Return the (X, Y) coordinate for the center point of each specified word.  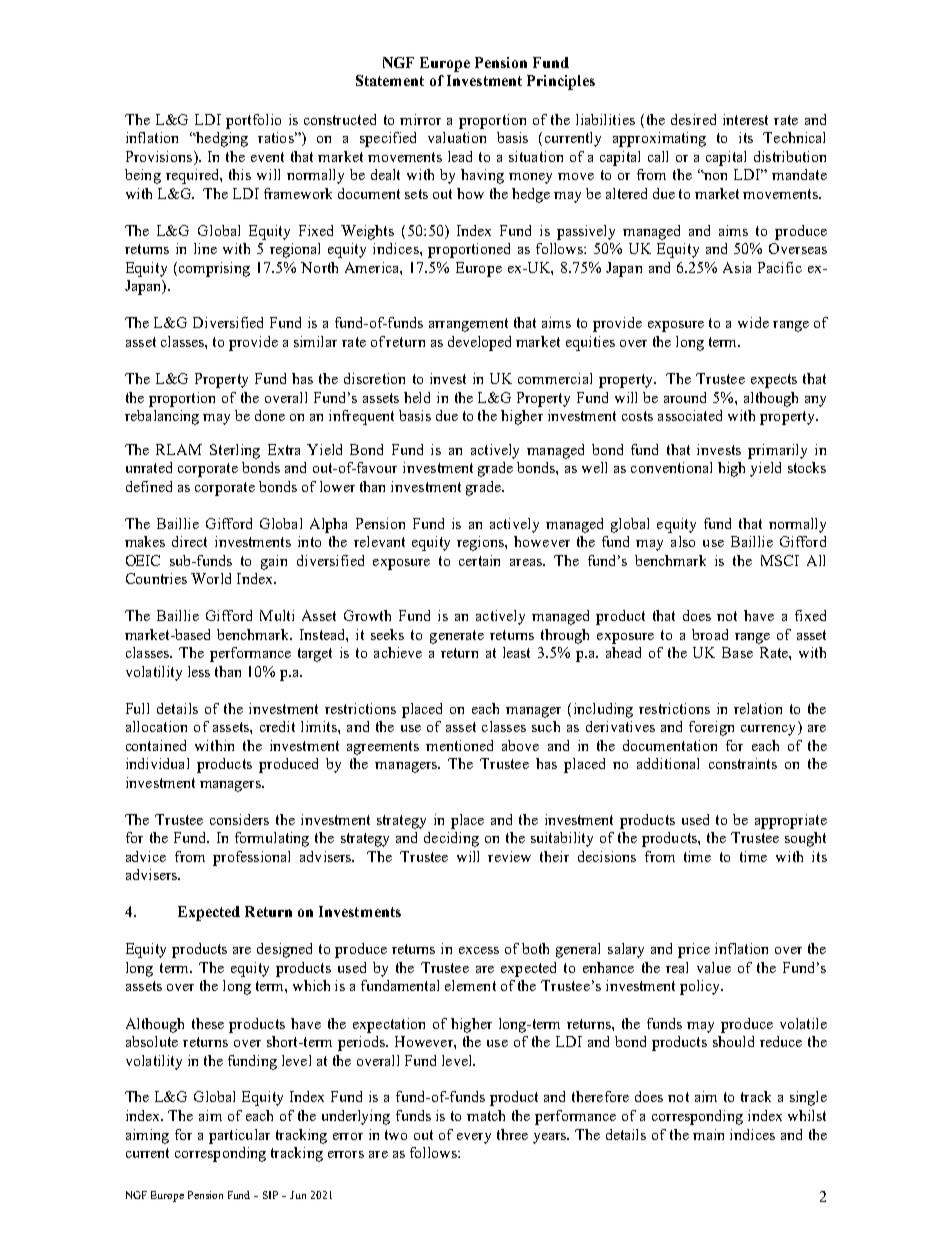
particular (239, 1136)
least (516, 652)
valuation (457, 137)
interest (745, 119)
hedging (221, 139)
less (199, 671)
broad (710, 634)
